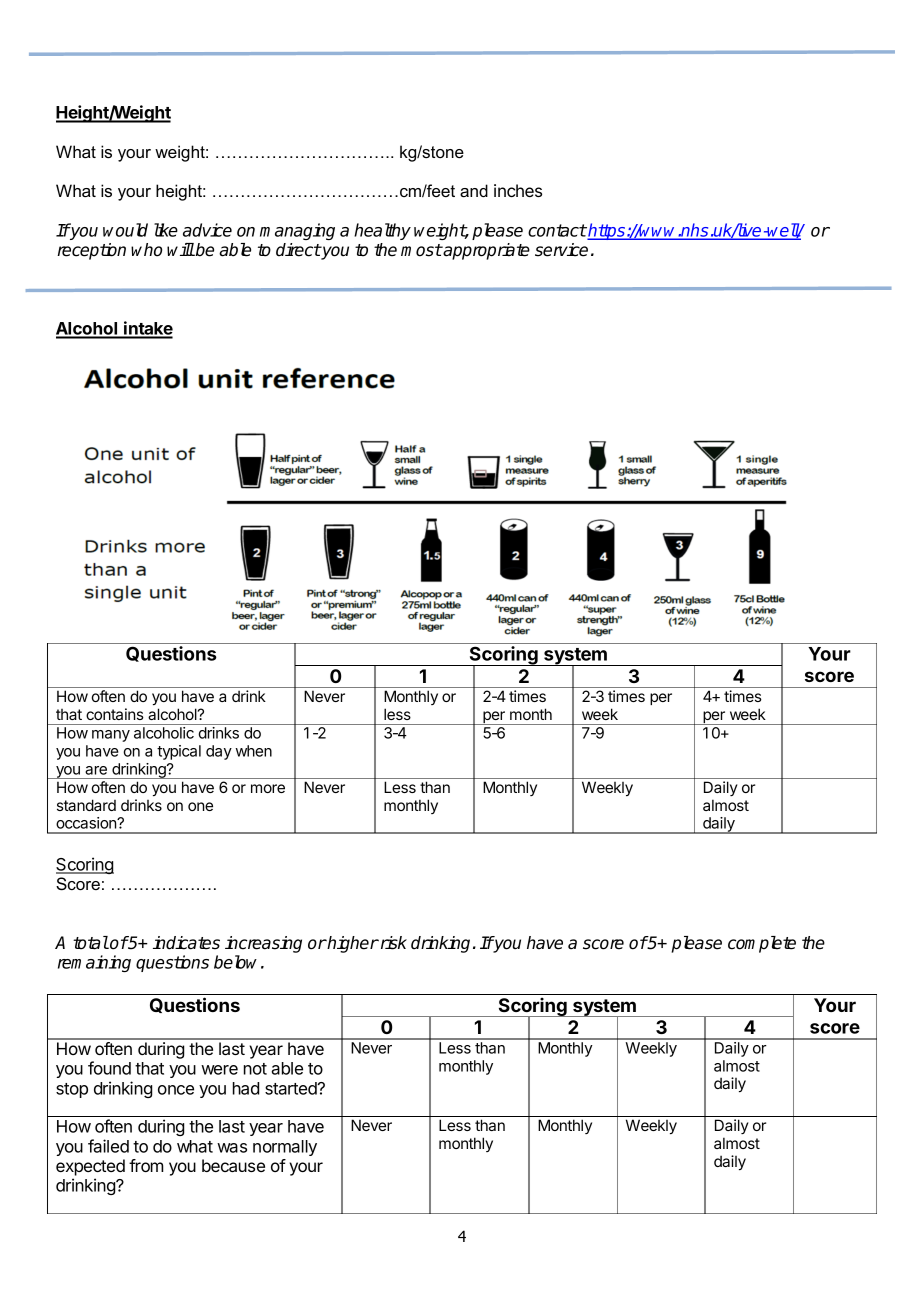  I want to click on when, so click(254, 751).
